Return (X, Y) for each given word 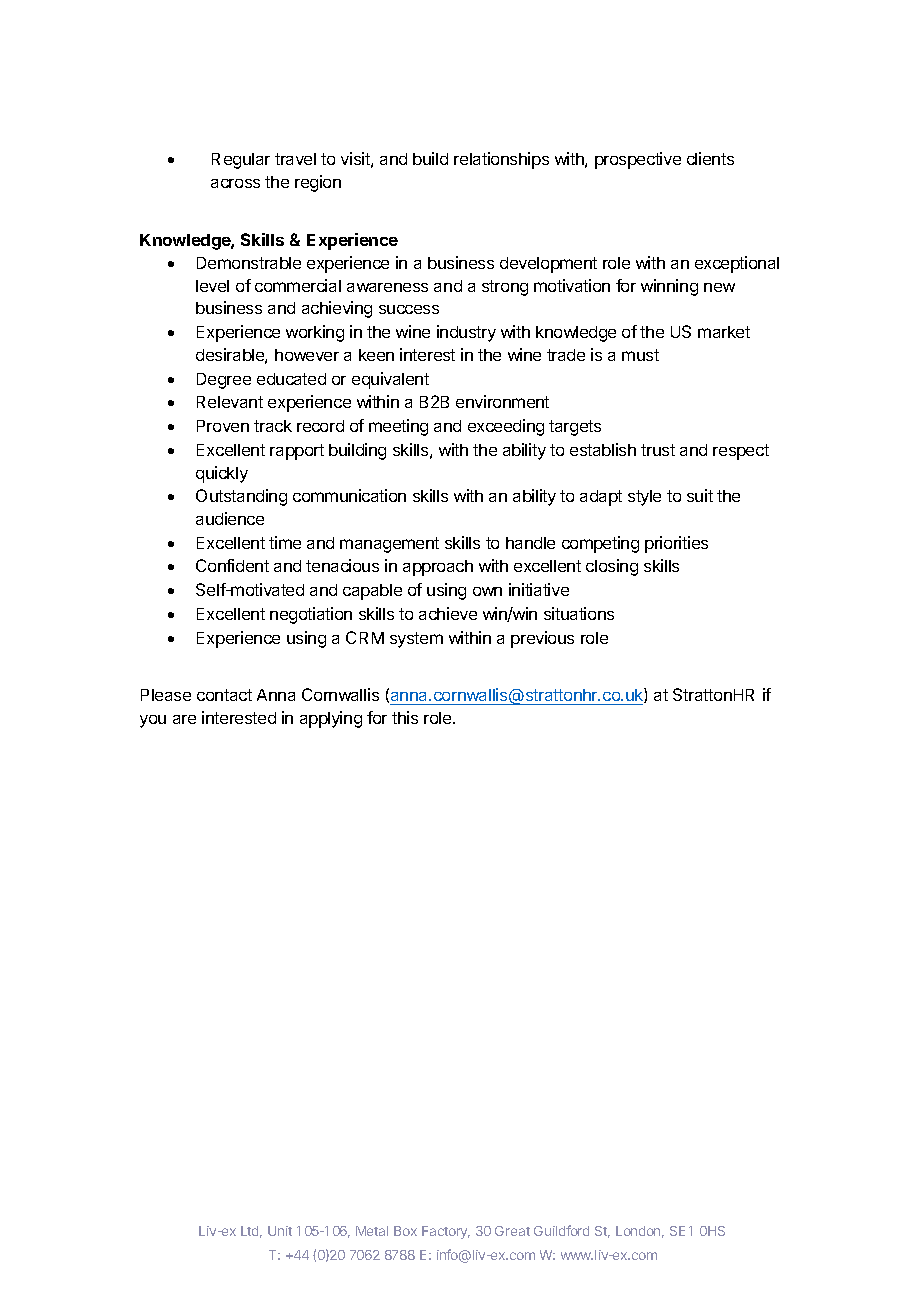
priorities (676, 544)
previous (542, 639)
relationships (501, 160)
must (640, 355)
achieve (448, 613)
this (405, 717)
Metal (372, 1231)
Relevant (230, 402)
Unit (280, 1231)
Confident (232, 565)
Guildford (561, 1230)
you (153, 721)
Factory (446, 1232)
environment (502, 401)
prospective (638, 160)
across (235, 183)
